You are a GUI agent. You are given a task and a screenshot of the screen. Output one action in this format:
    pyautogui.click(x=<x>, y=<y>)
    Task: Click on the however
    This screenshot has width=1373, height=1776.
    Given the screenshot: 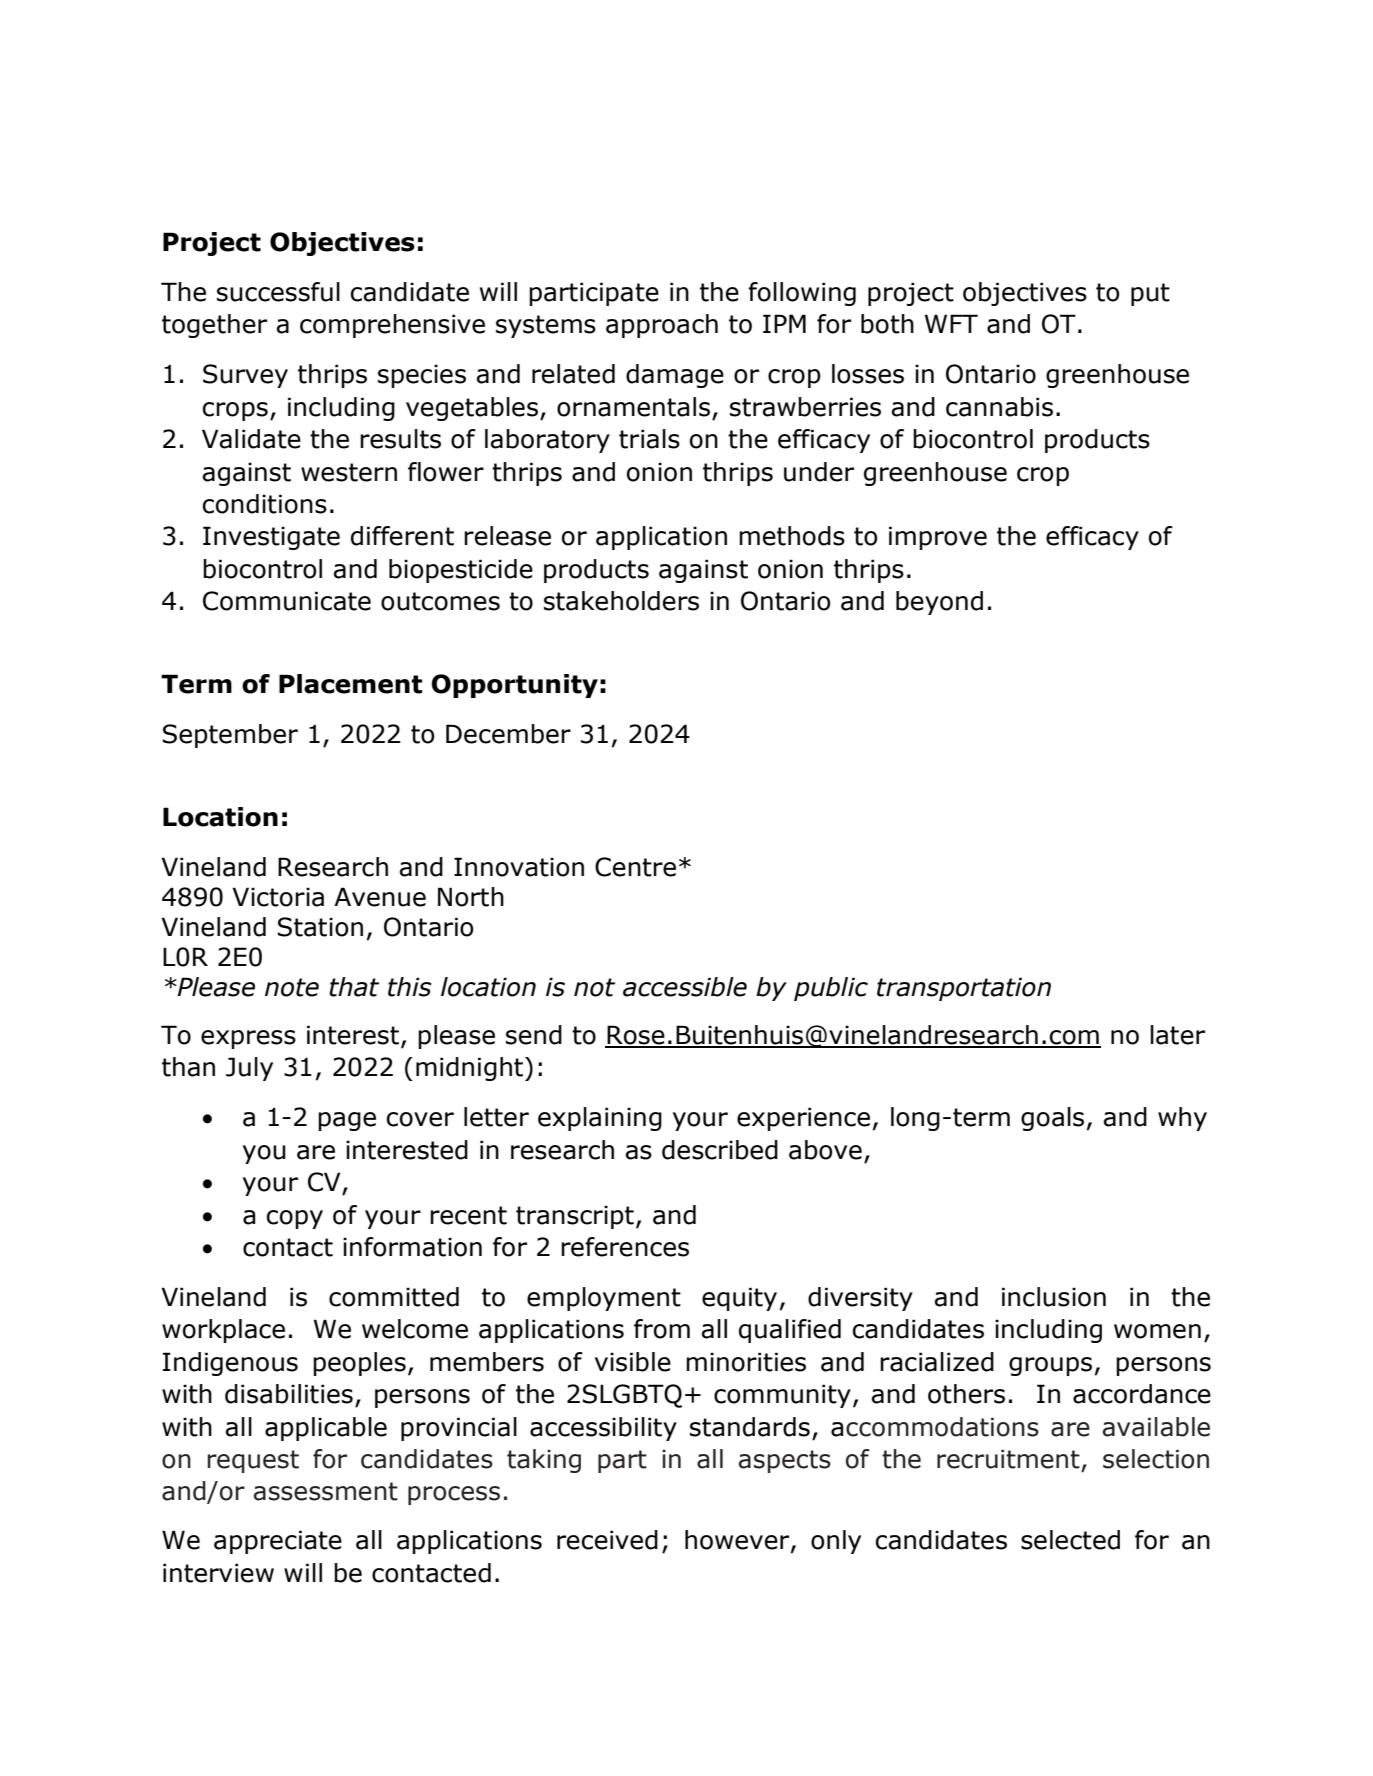 What is the action you would take?
    pyautogui.click(x=738, y=1541)
